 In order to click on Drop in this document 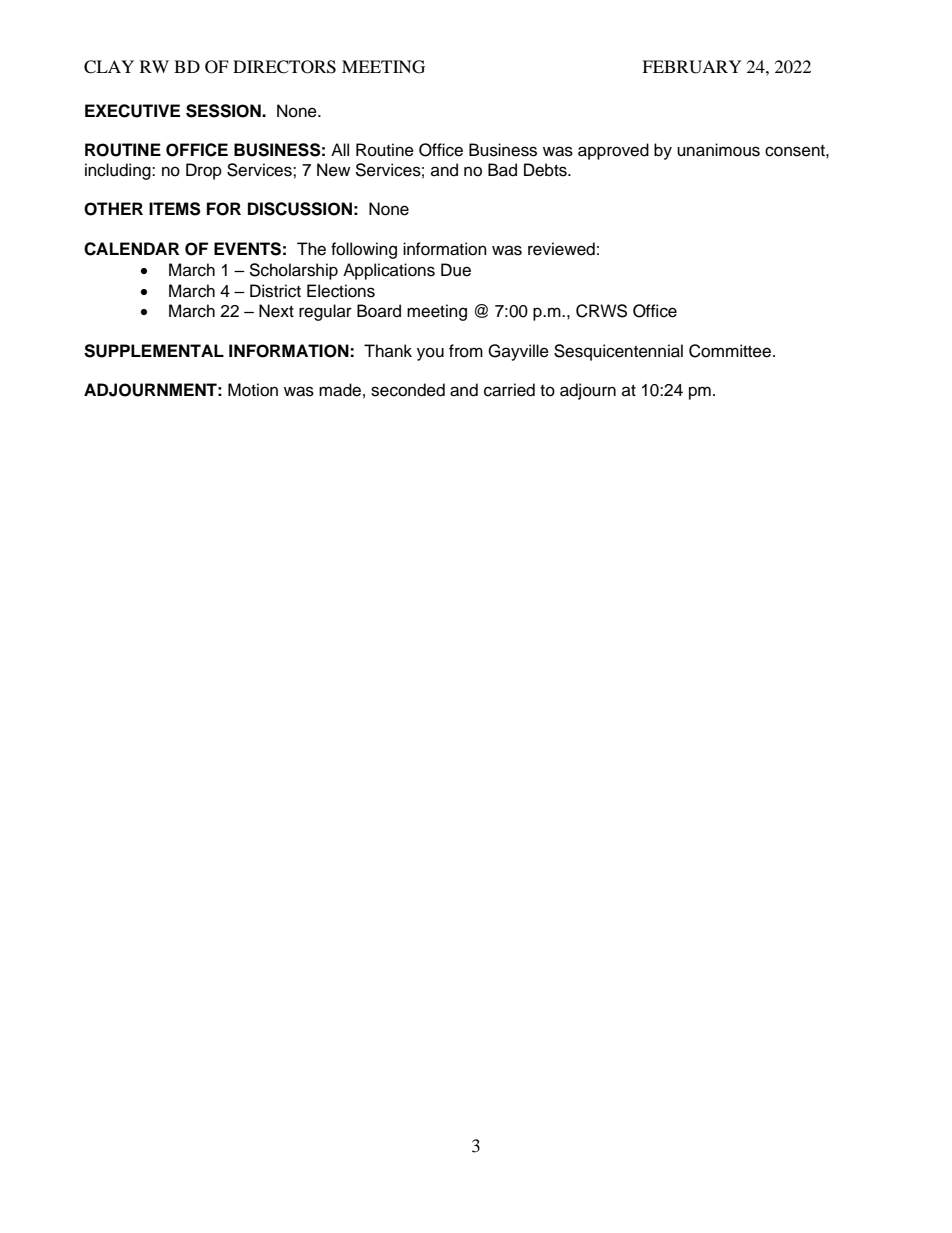, I will do `click(204, 171)`.
